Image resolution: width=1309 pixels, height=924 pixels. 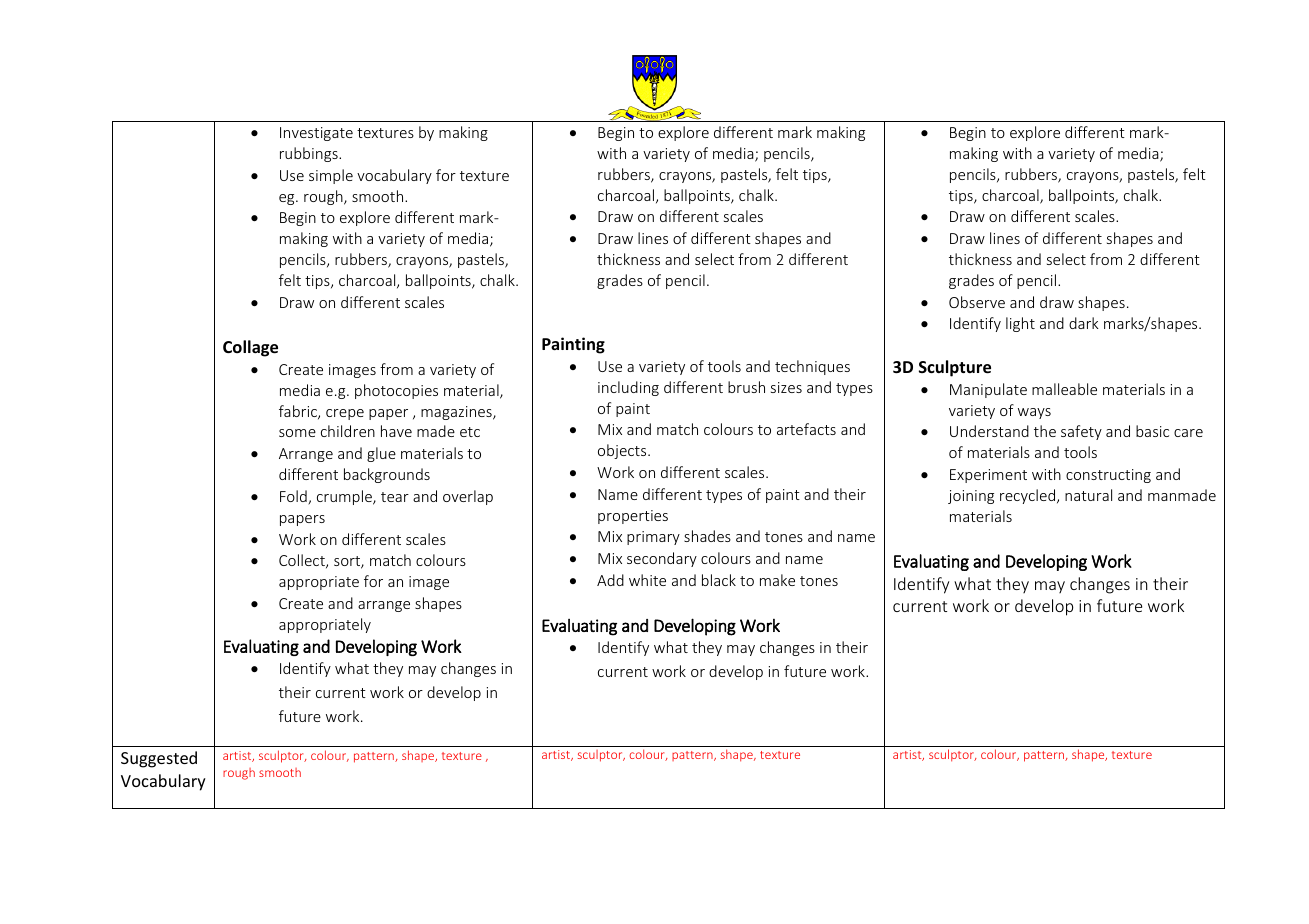 I want to click on Suggested, so click(x=159, y=759).
